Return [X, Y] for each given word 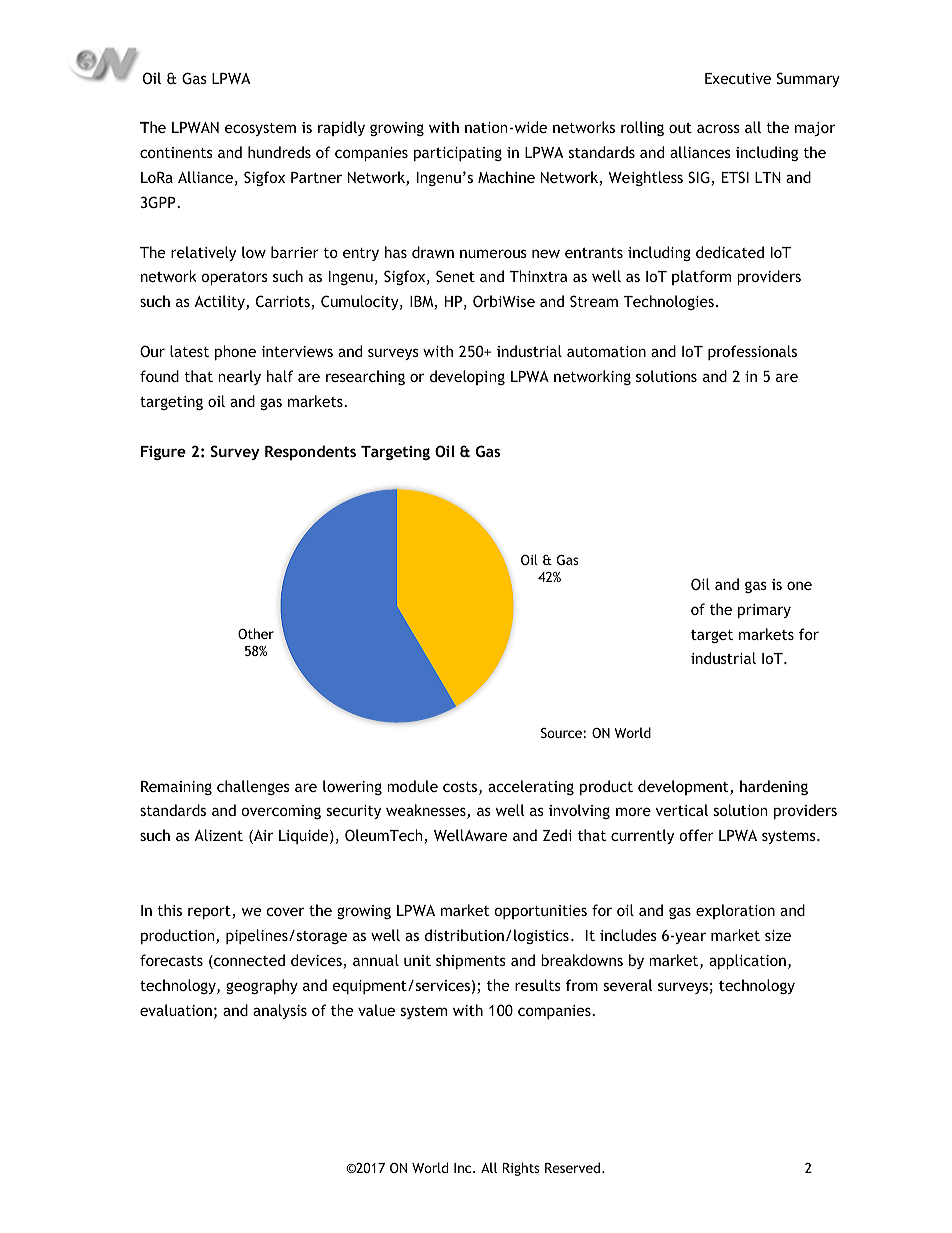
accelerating [531, 787]
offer [697, 835]
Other [256, 633]
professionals [752, 352]
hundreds [279, 152]
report [210, 912]
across [718, 128]
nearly [239, 377]
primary [764, 611]
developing [467, 377]
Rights [521, 1169]
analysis [280, 1011]
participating [458, 154]
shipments [471, 961]
